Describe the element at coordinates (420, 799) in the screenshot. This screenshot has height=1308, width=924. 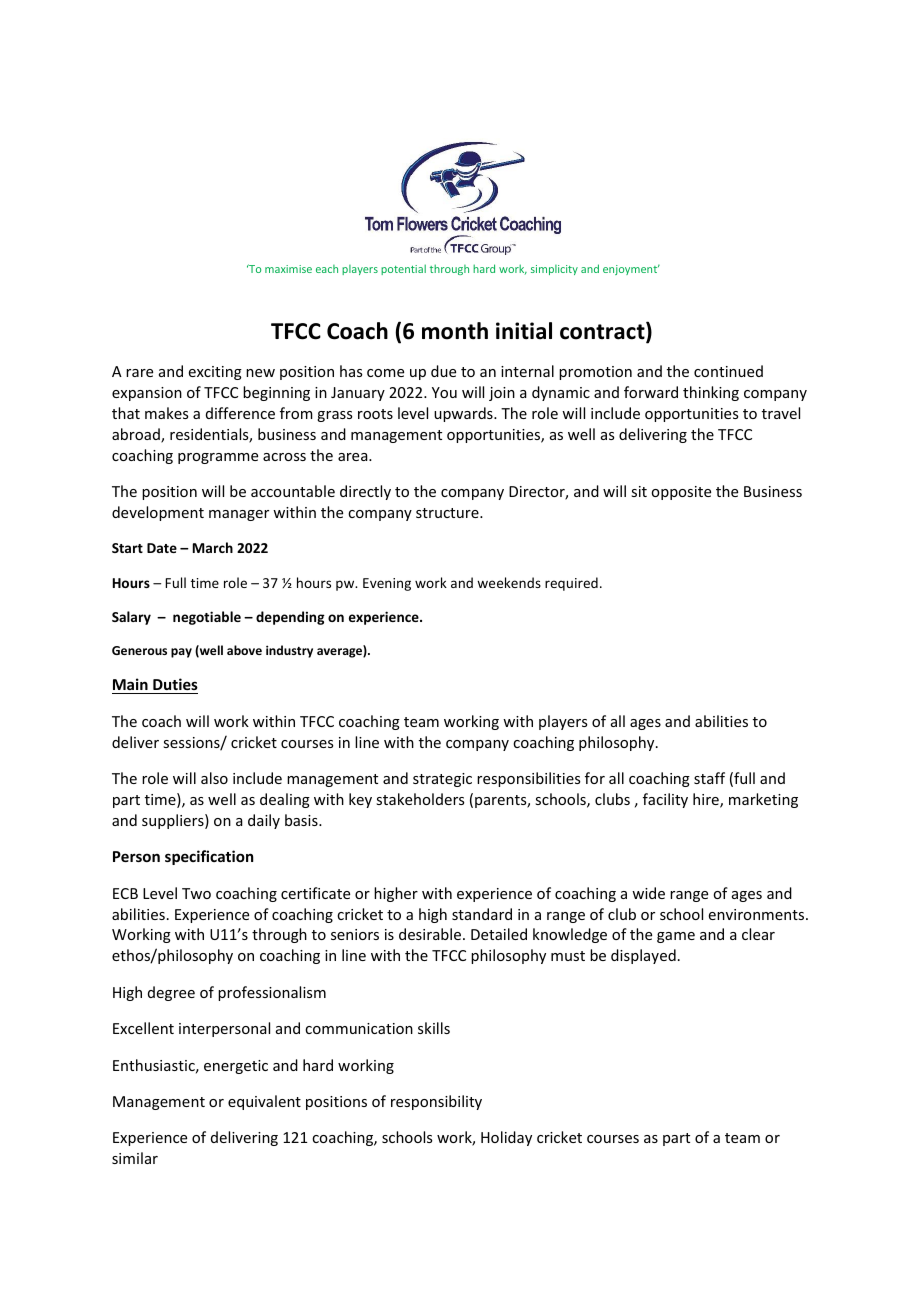
I see `stakeholders` at that location.
